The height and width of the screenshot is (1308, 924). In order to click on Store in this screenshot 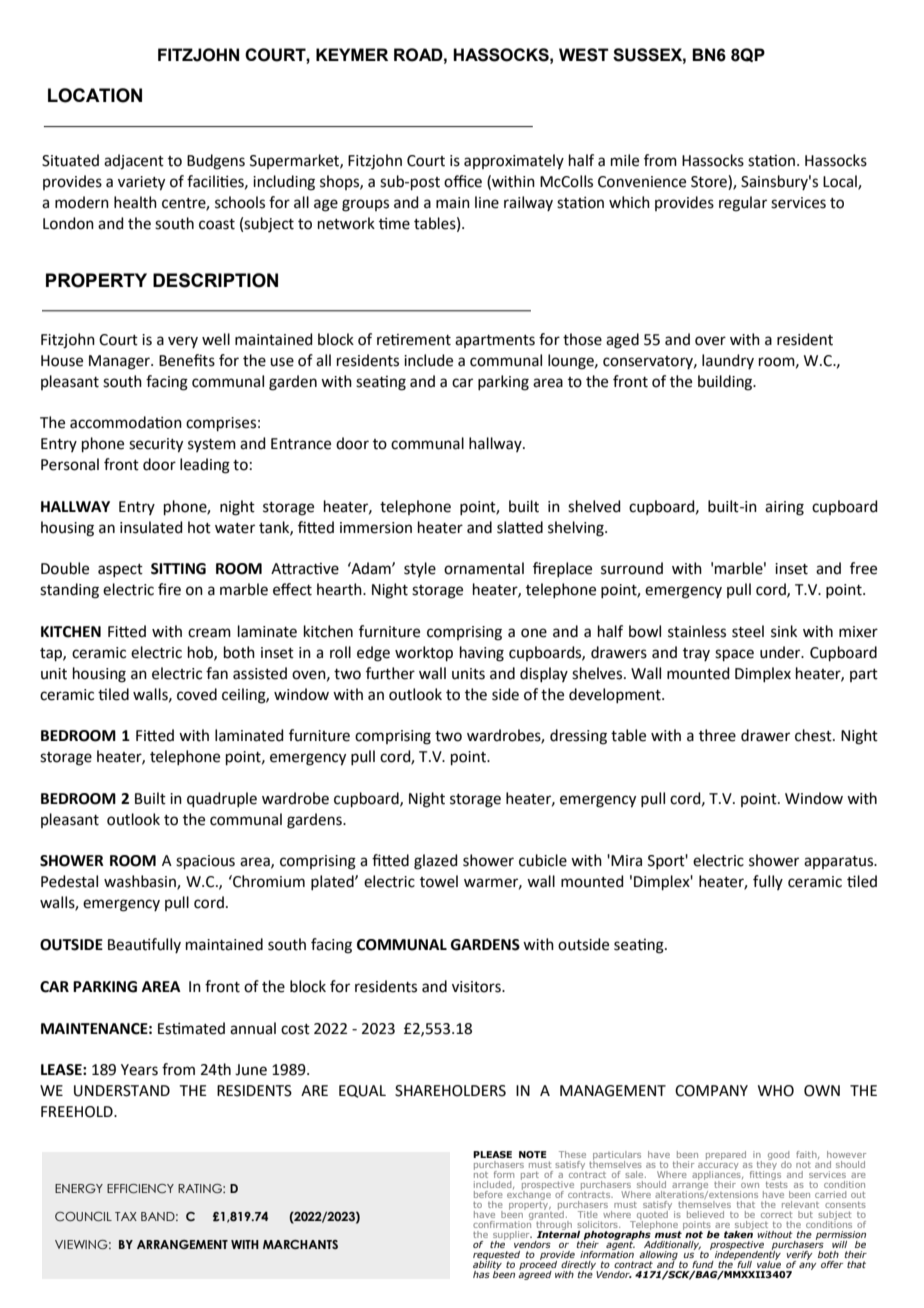, I will do `click(710, 182)`.
